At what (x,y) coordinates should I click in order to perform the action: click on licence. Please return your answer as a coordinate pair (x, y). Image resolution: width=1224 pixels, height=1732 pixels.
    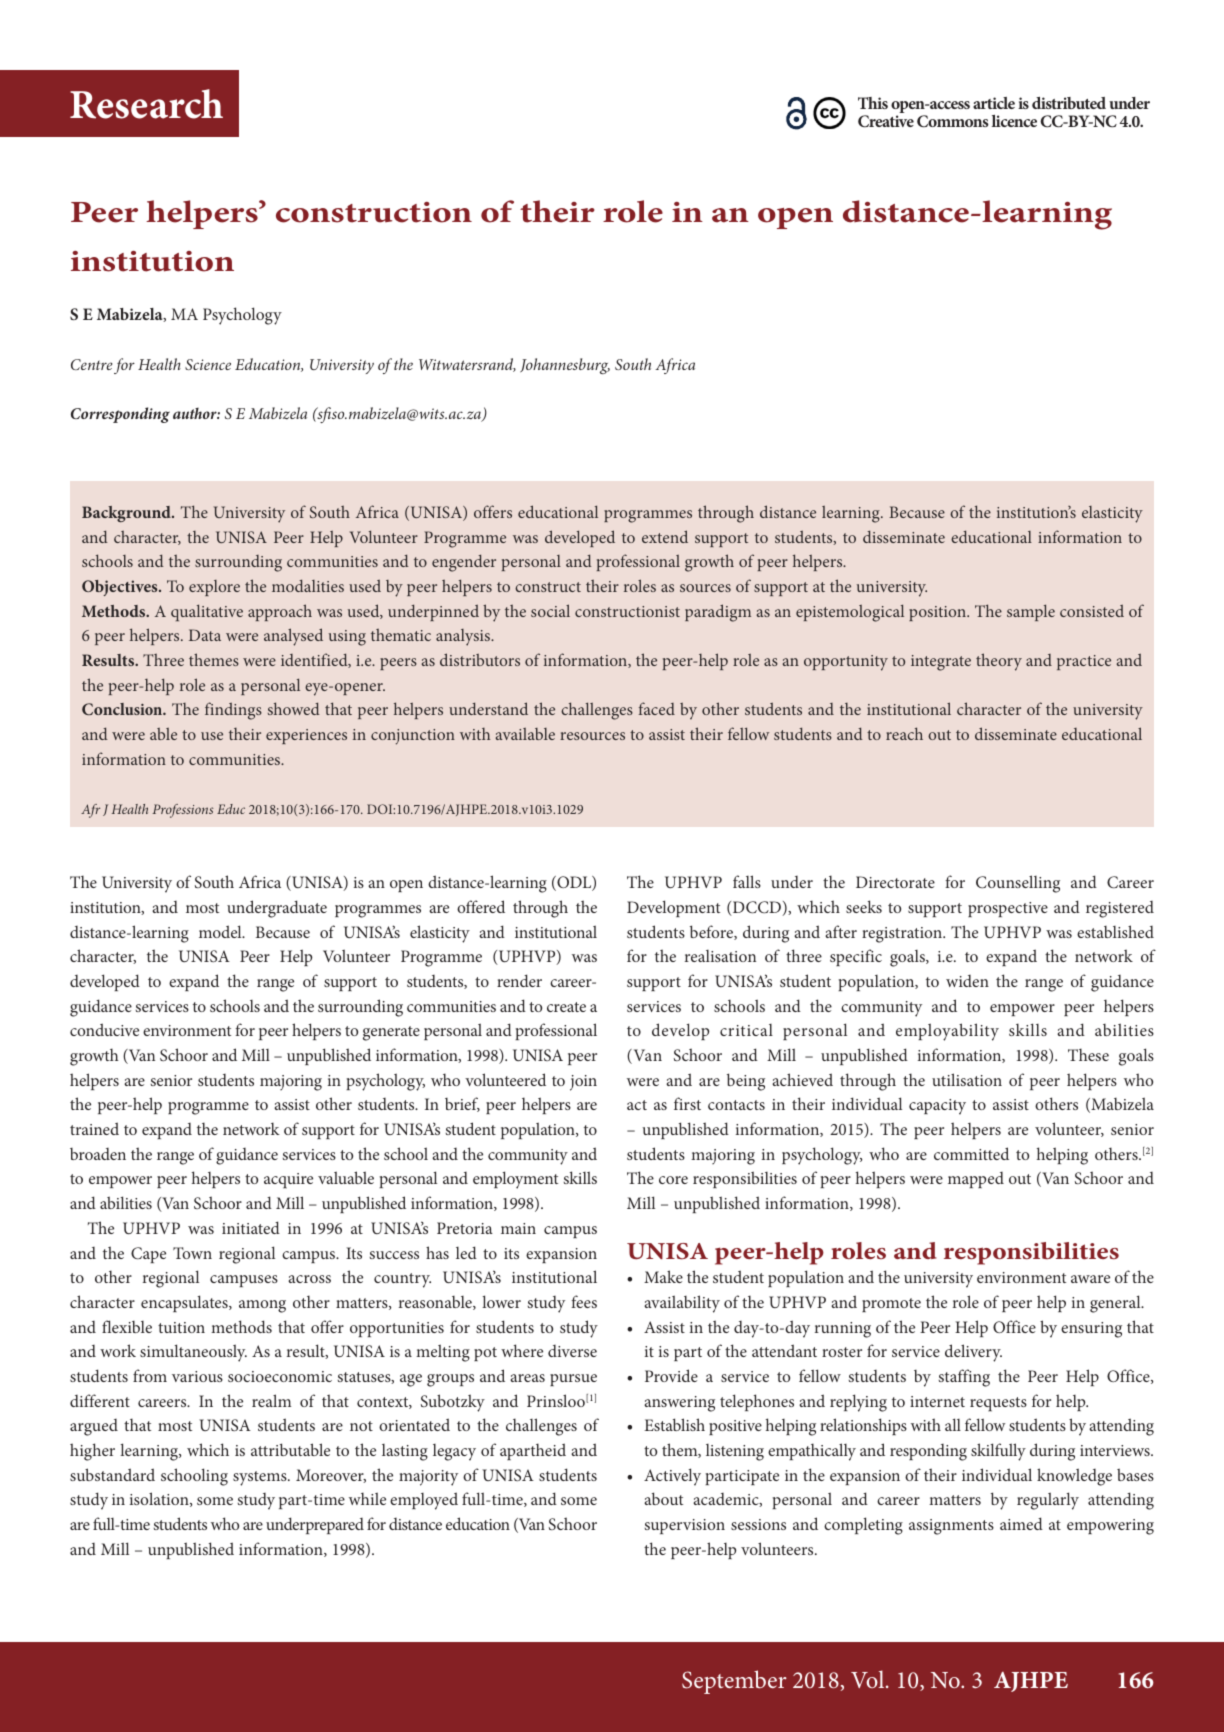
    Looking at the image, I should click on (1014, 121).
